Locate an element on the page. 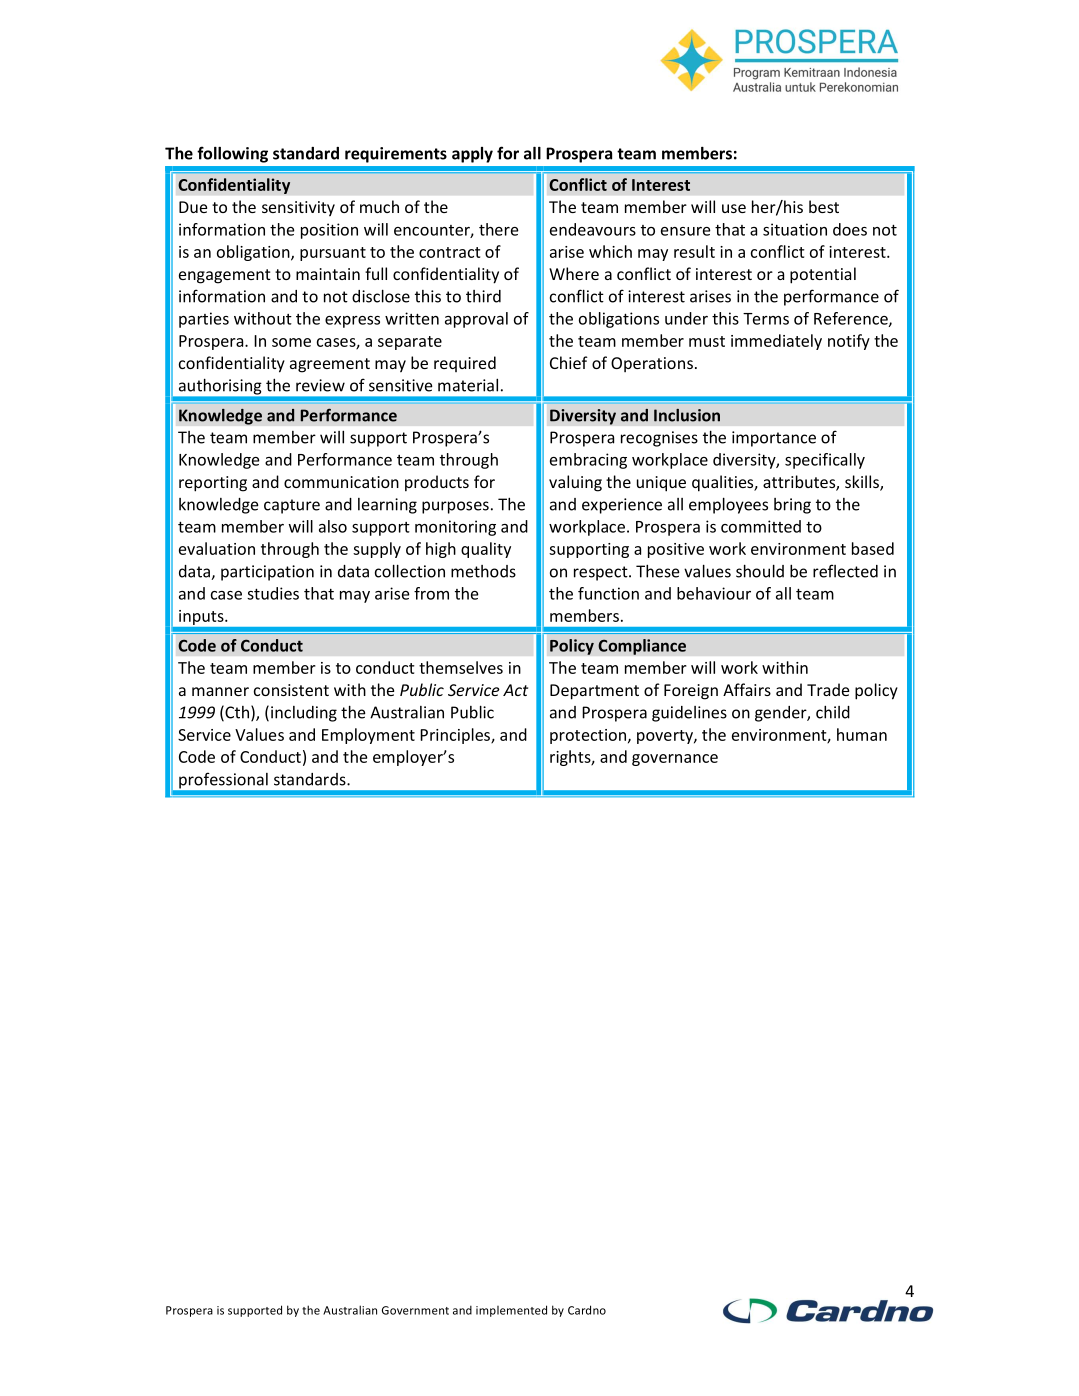 This document has width=1079, height=1396. Principles is located at coordinates (456, 736).
